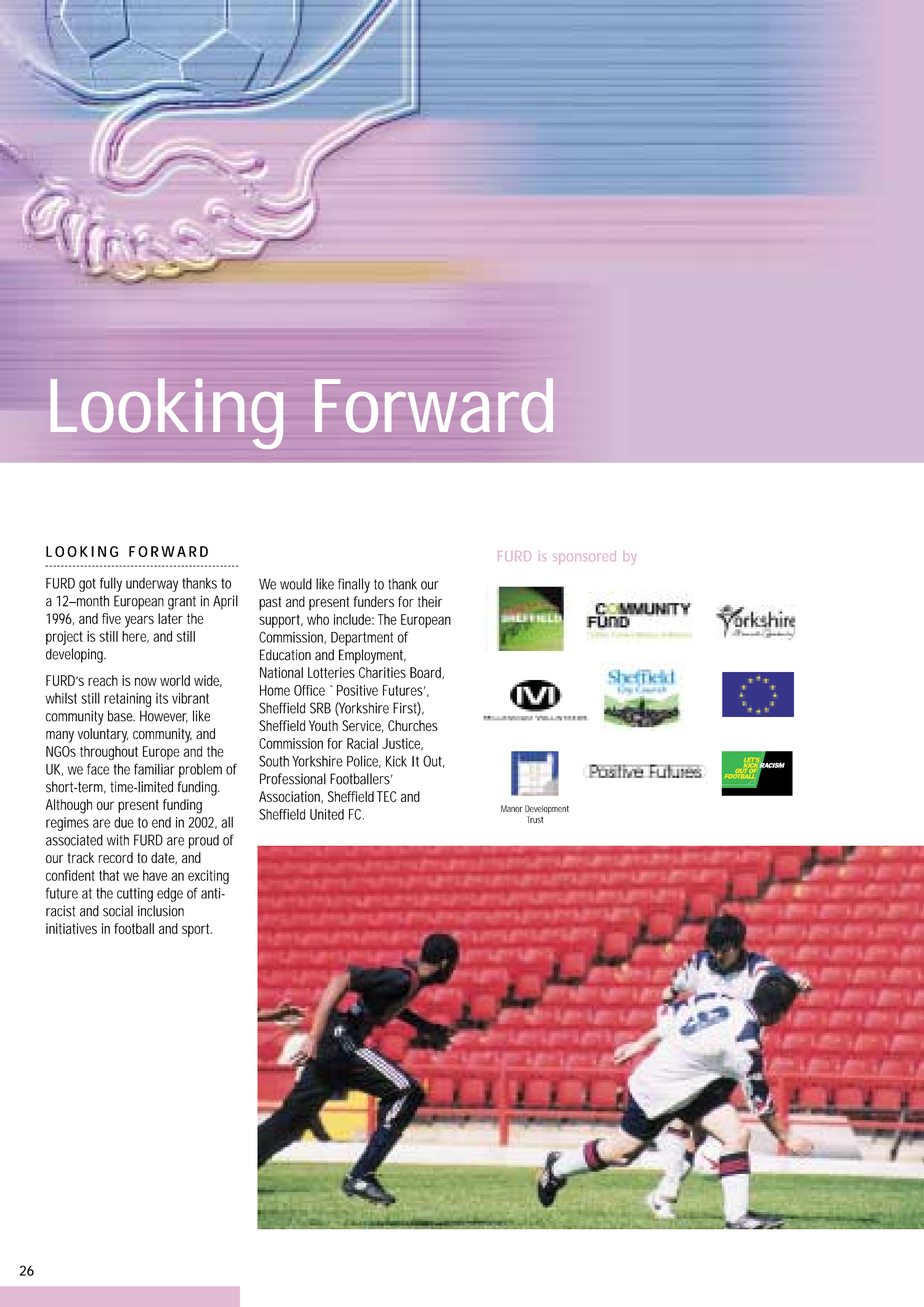  What do you see at coordinates (309, 690) in the screenshot?
I see `Office` at bounding box center [309, 690].
